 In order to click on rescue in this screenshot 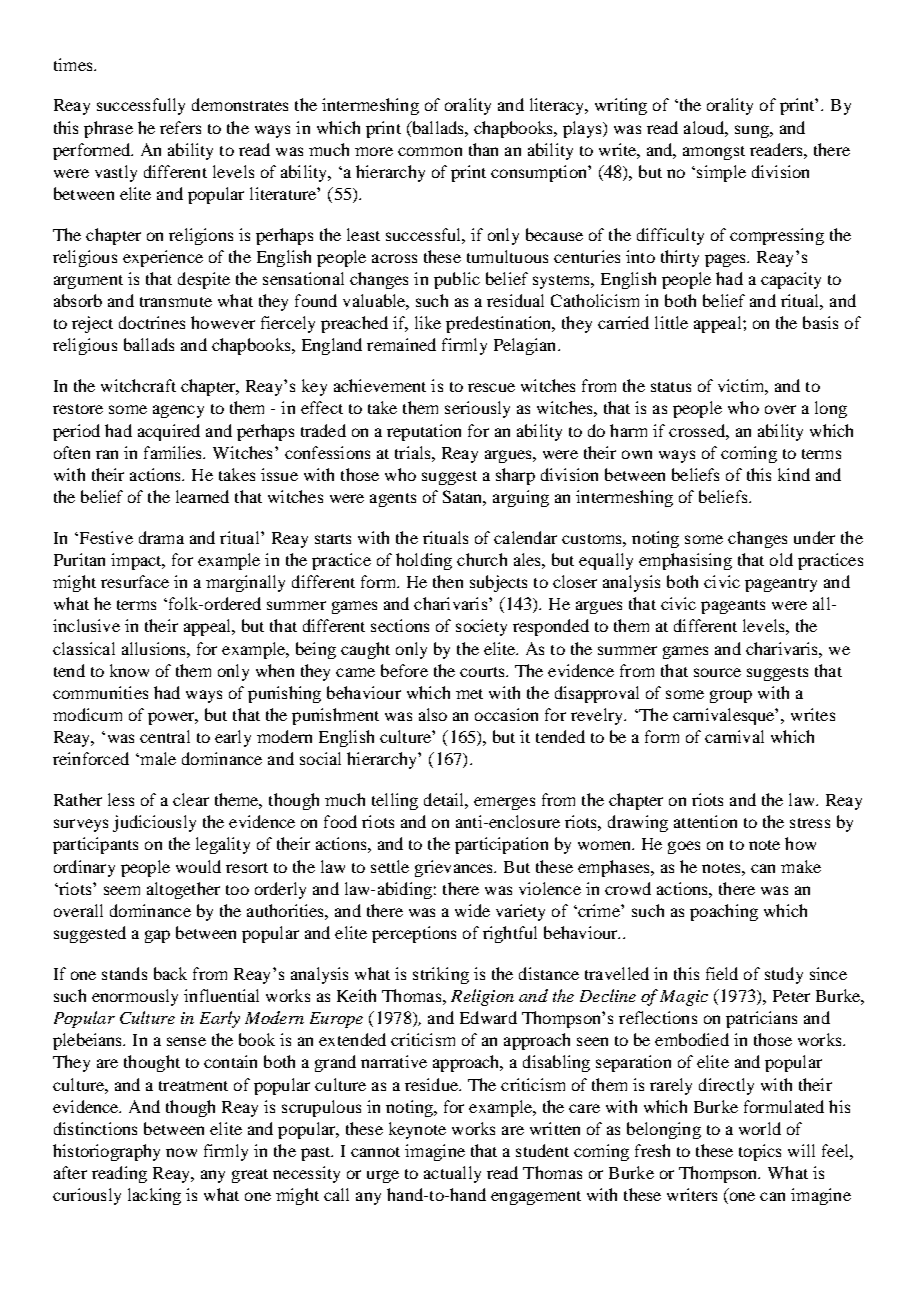, I will do `click(491, 387)`.
